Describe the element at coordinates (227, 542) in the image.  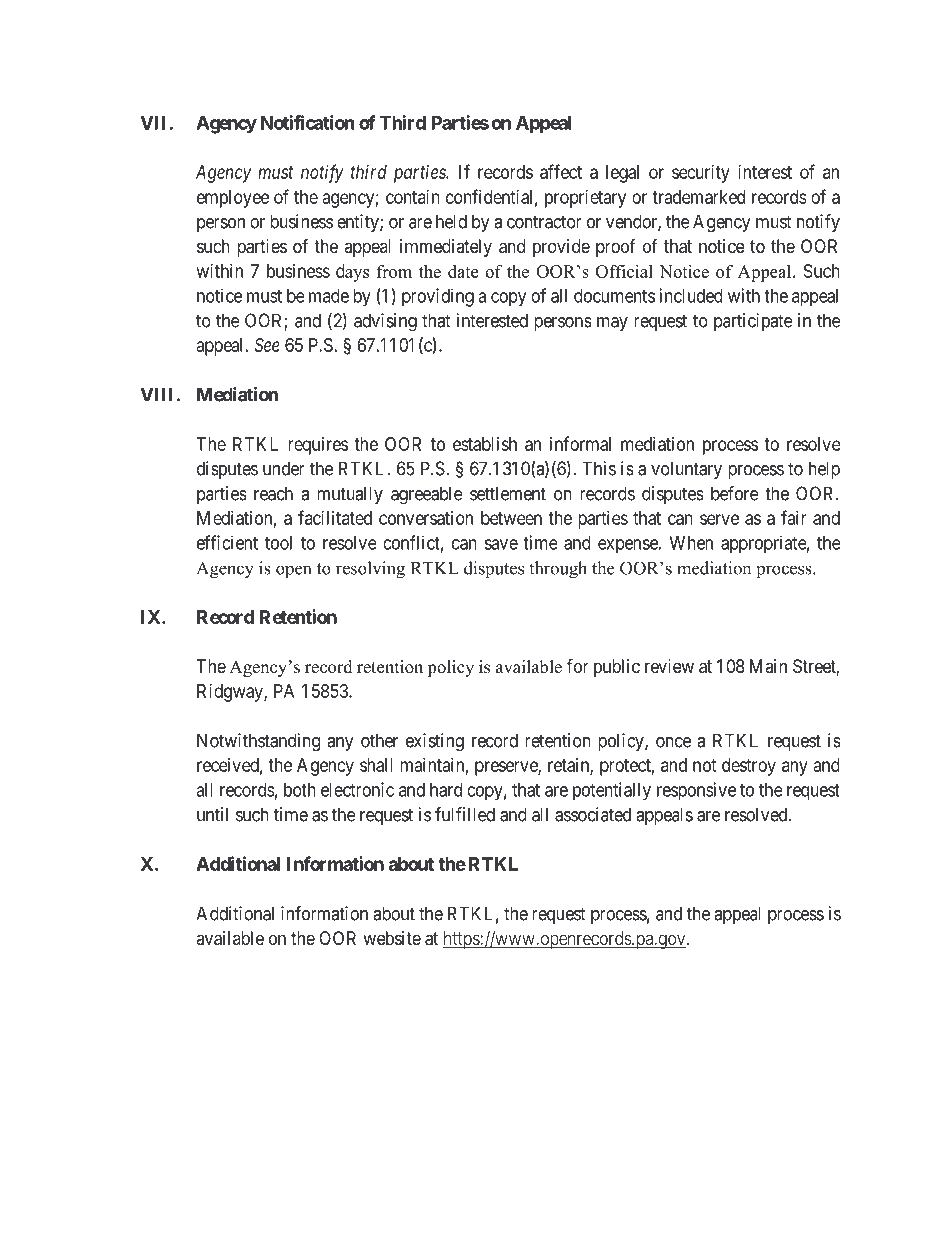
I see `efficient` at that location.
